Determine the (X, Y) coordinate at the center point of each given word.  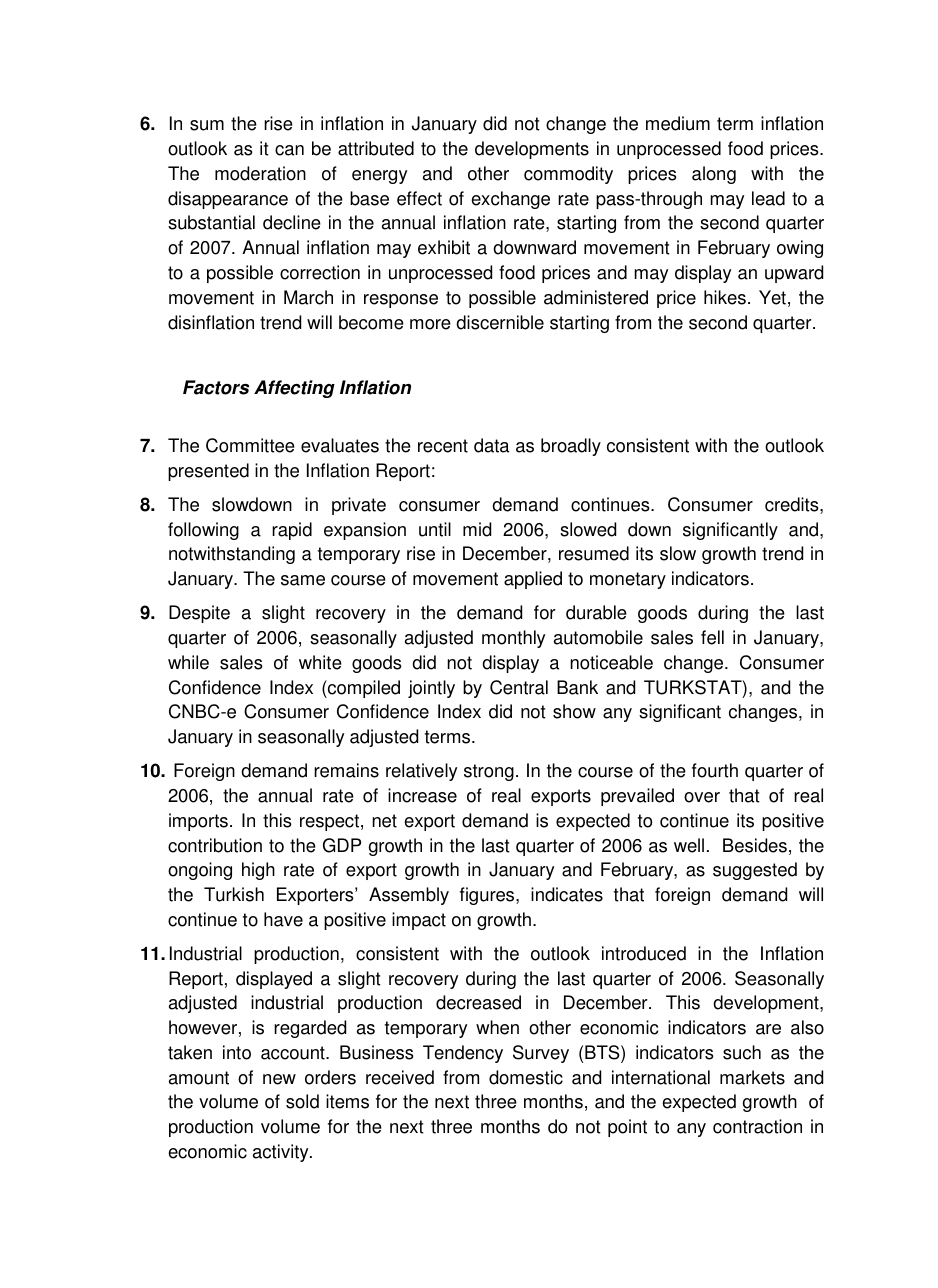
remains (346, 770)
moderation (260, 173)
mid (477, 529)
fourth (715, 770)
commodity (568, 175)
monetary (628, 580)
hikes (725, 297)
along (714, 175)
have (283, 919)
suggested (755, 871)
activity (282, 1153)
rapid (292, 531)
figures (488, 896)
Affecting (294, 389)
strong (489, 772)
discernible (500, 322)
